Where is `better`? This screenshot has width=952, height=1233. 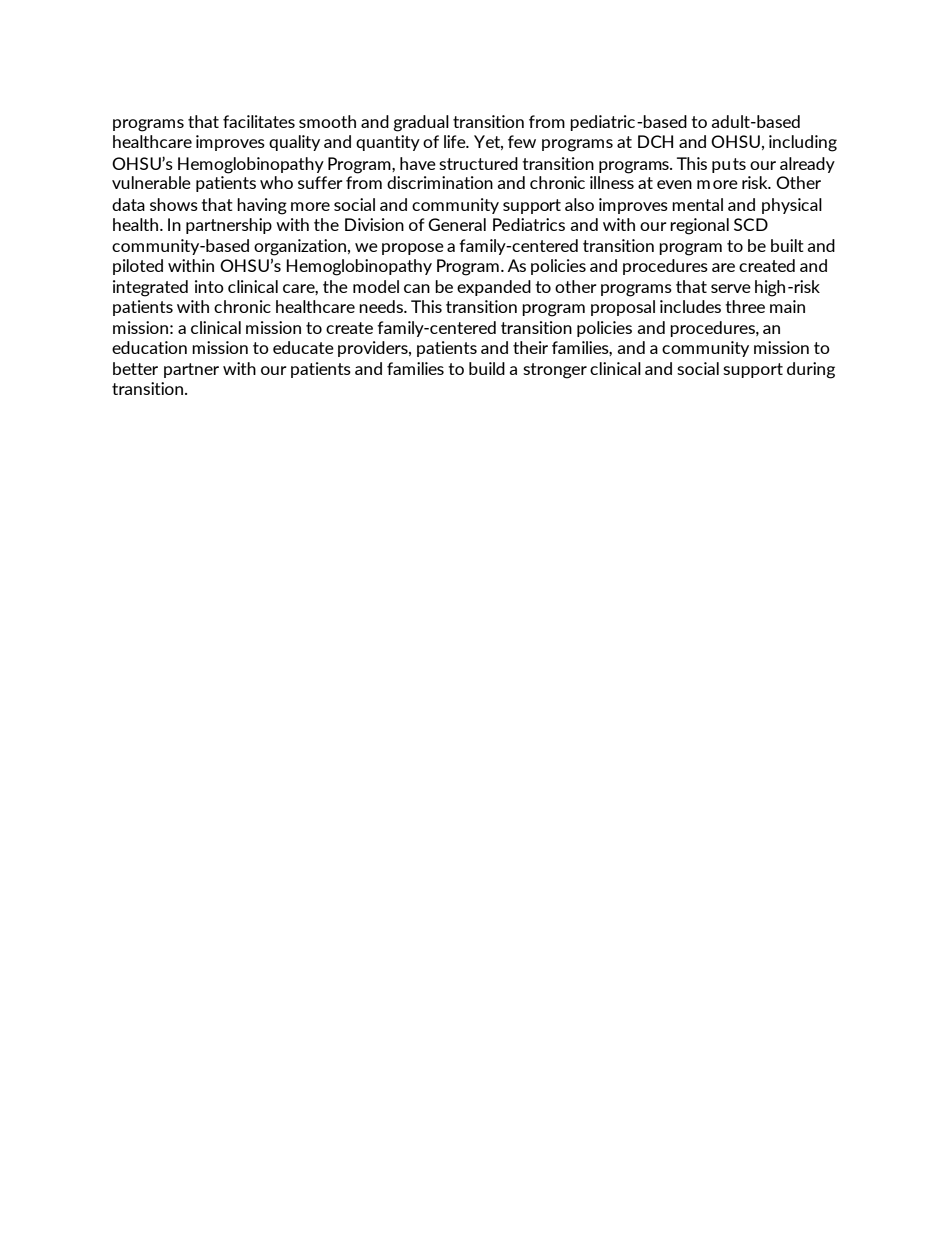 better is located at coordinates (135, 368).
